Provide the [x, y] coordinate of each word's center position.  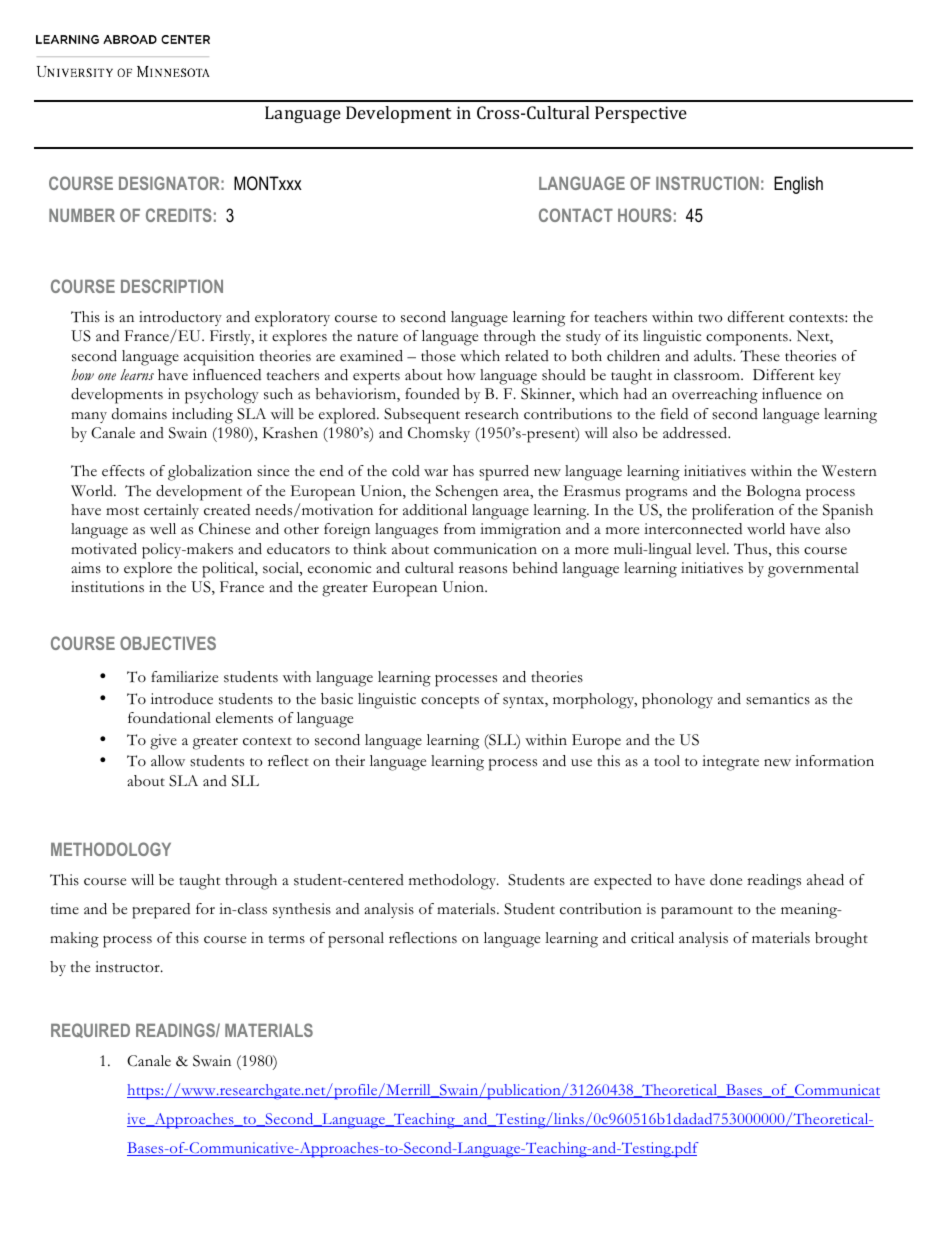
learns [137, 374]
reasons [483, 570]
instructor [128, 967]
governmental [813, 570]
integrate [730, 763]
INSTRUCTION [707, 183]
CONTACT [576, 215]
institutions [107, 587]
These [760, 356]
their [350, 761]
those [438, 356]
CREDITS [179, 215]
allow [168, 761]
